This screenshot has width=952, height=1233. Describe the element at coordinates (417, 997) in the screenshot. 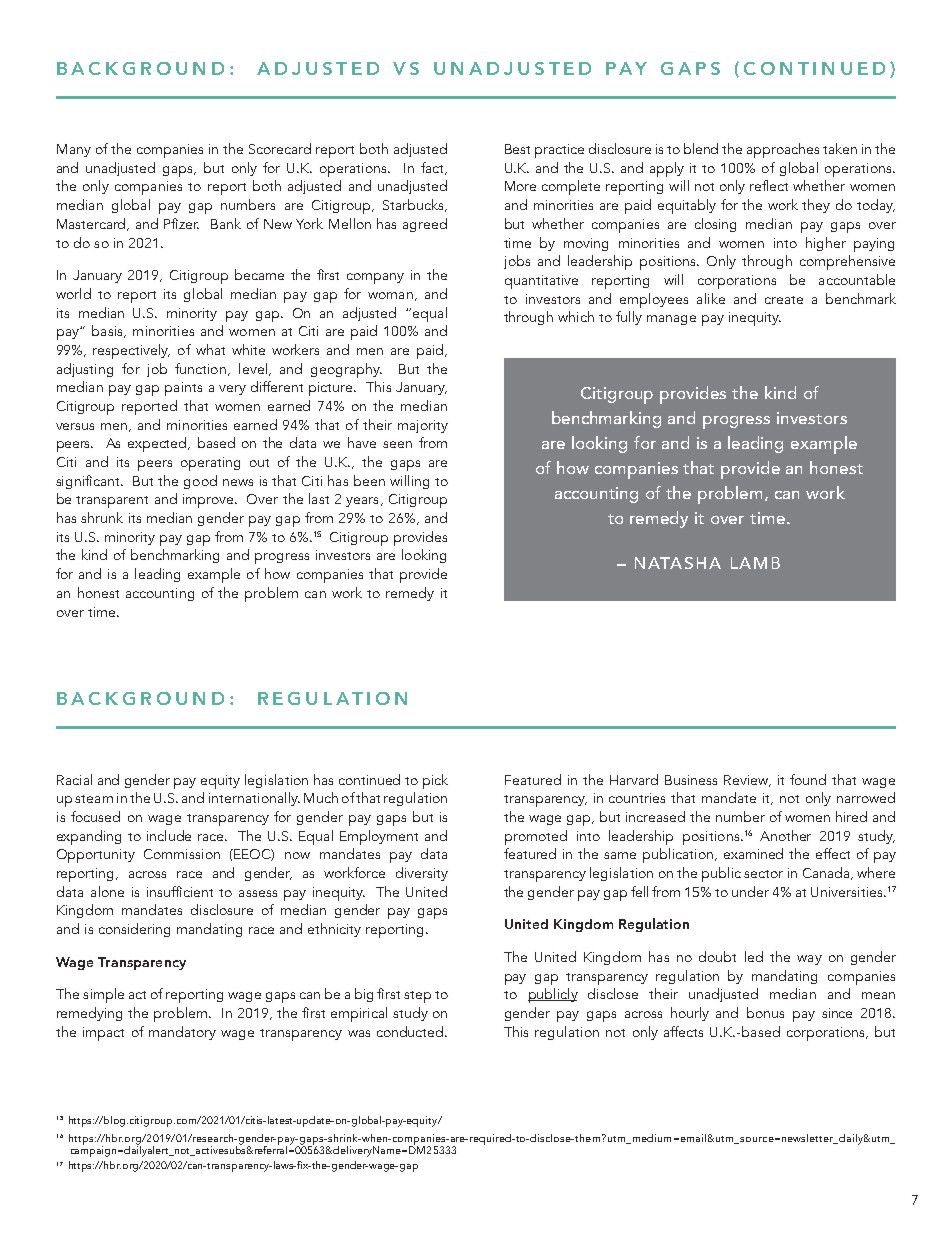

I see `step` at that location.
